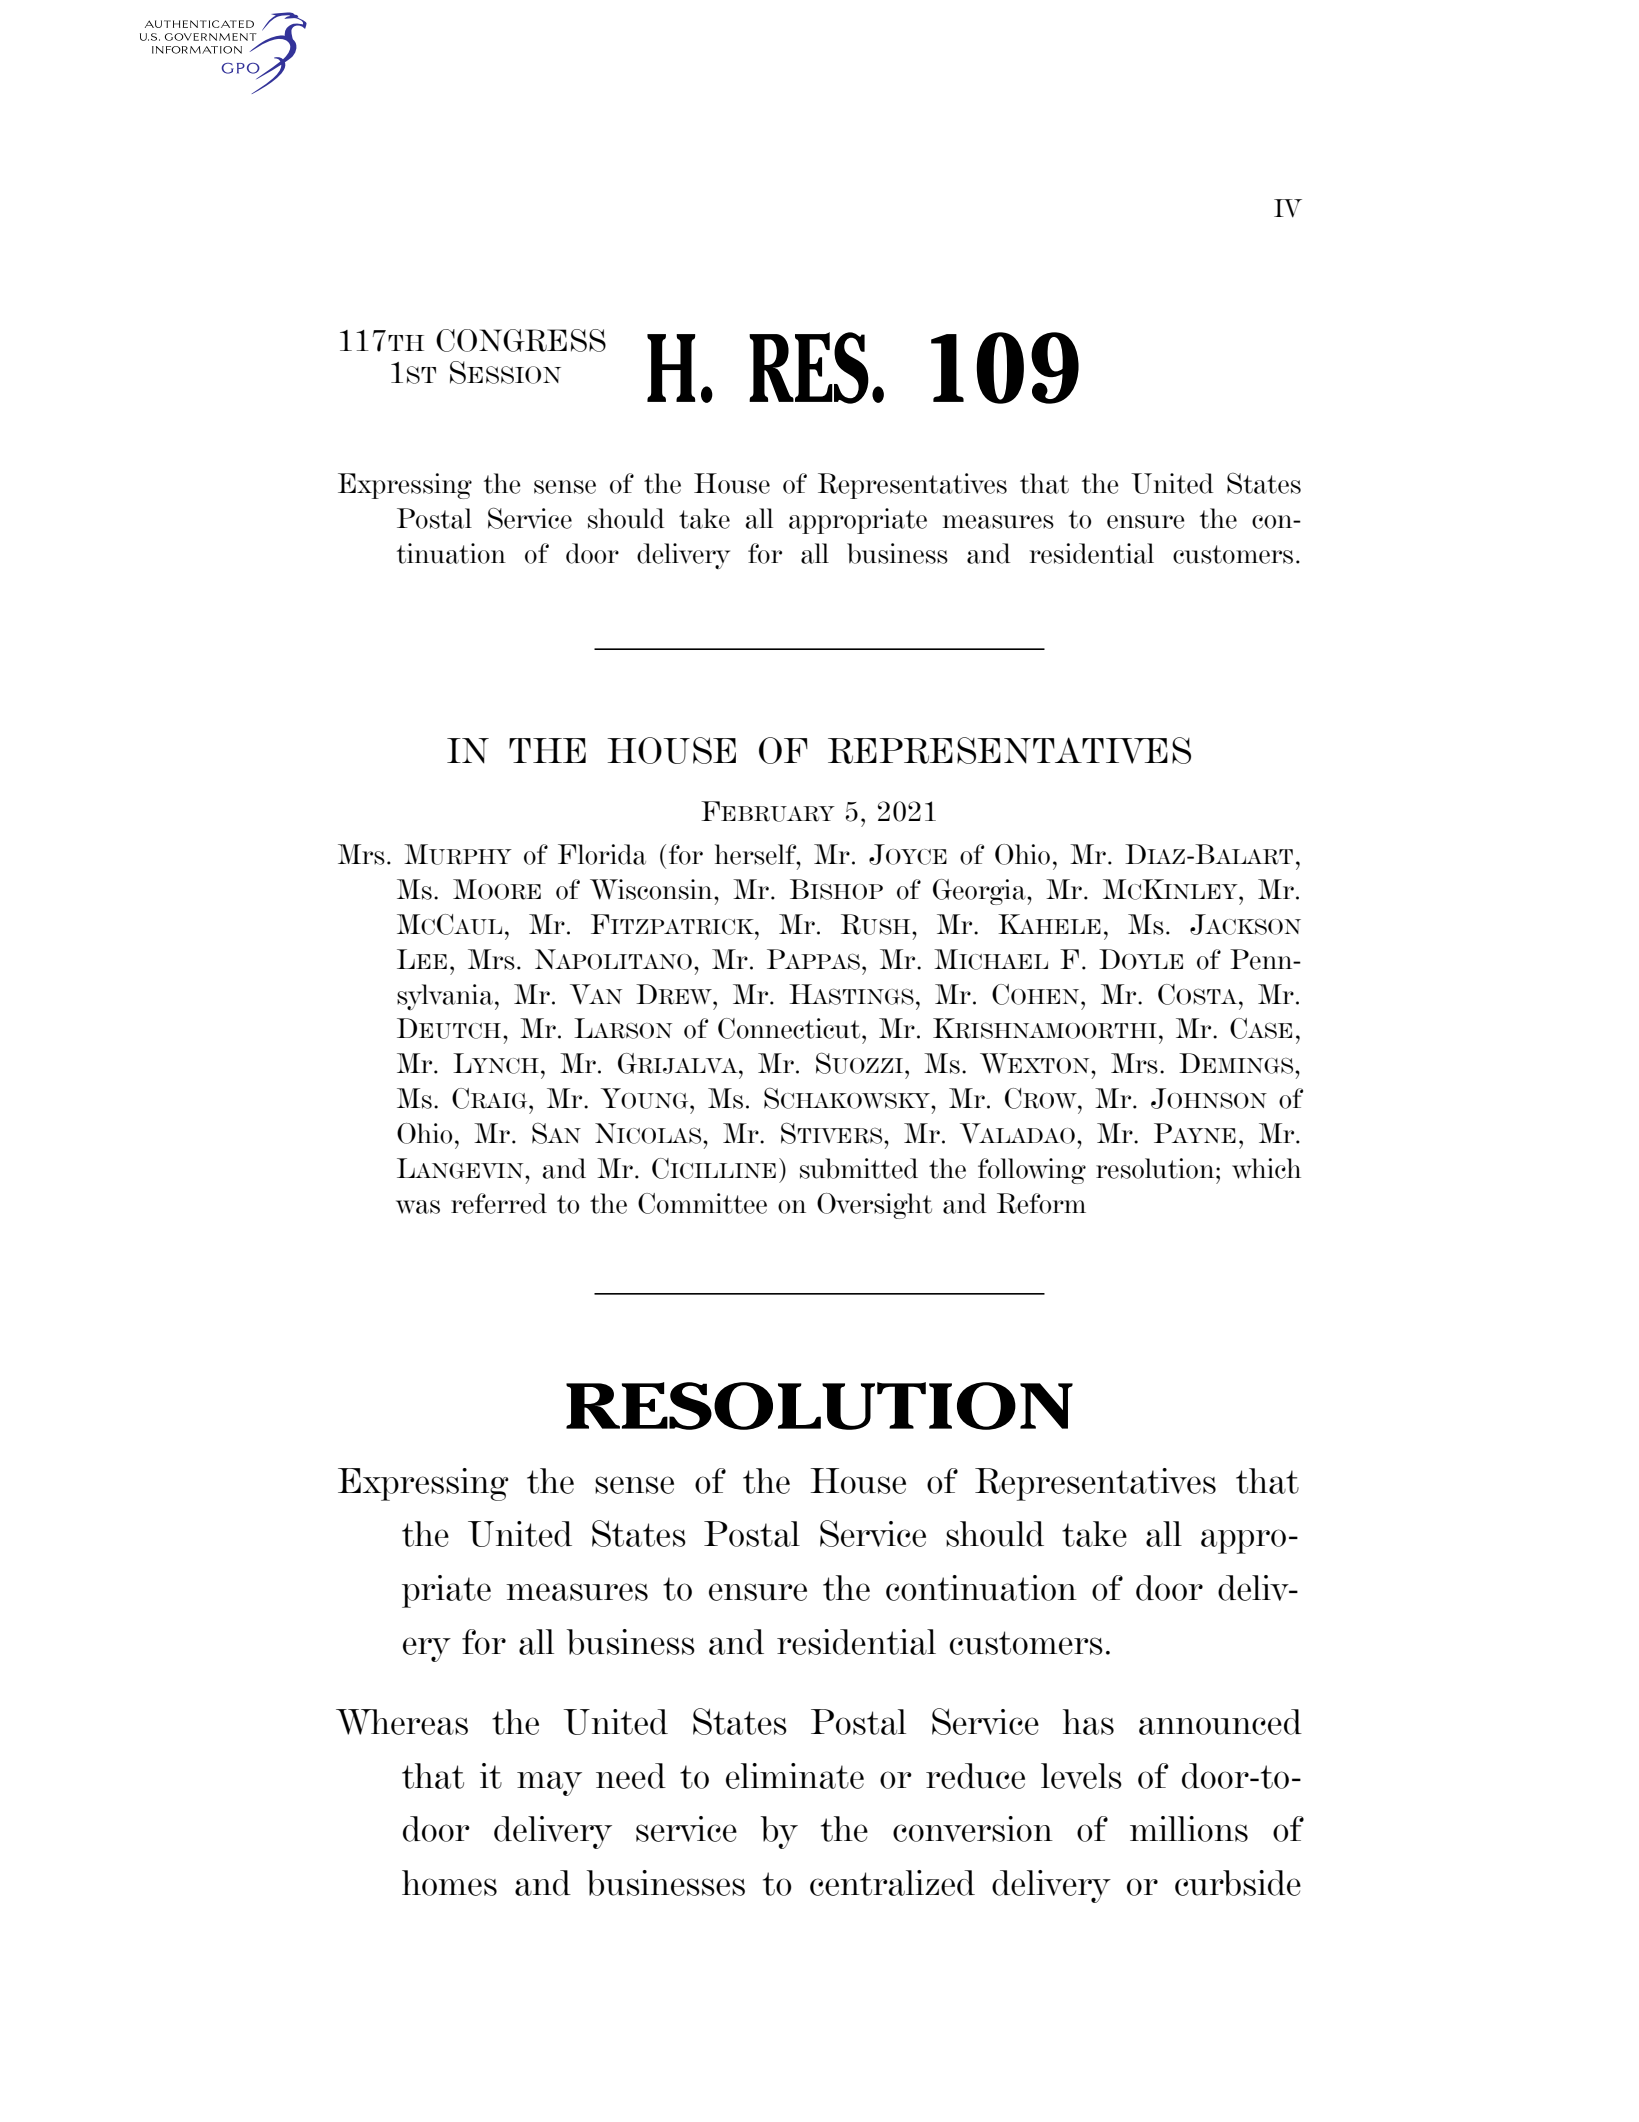 The height and width of the screenshot is (2122, 1639). Describe the element at coordinates (790, 1028) in the screenshot. I see `Connecticut` at that location.
